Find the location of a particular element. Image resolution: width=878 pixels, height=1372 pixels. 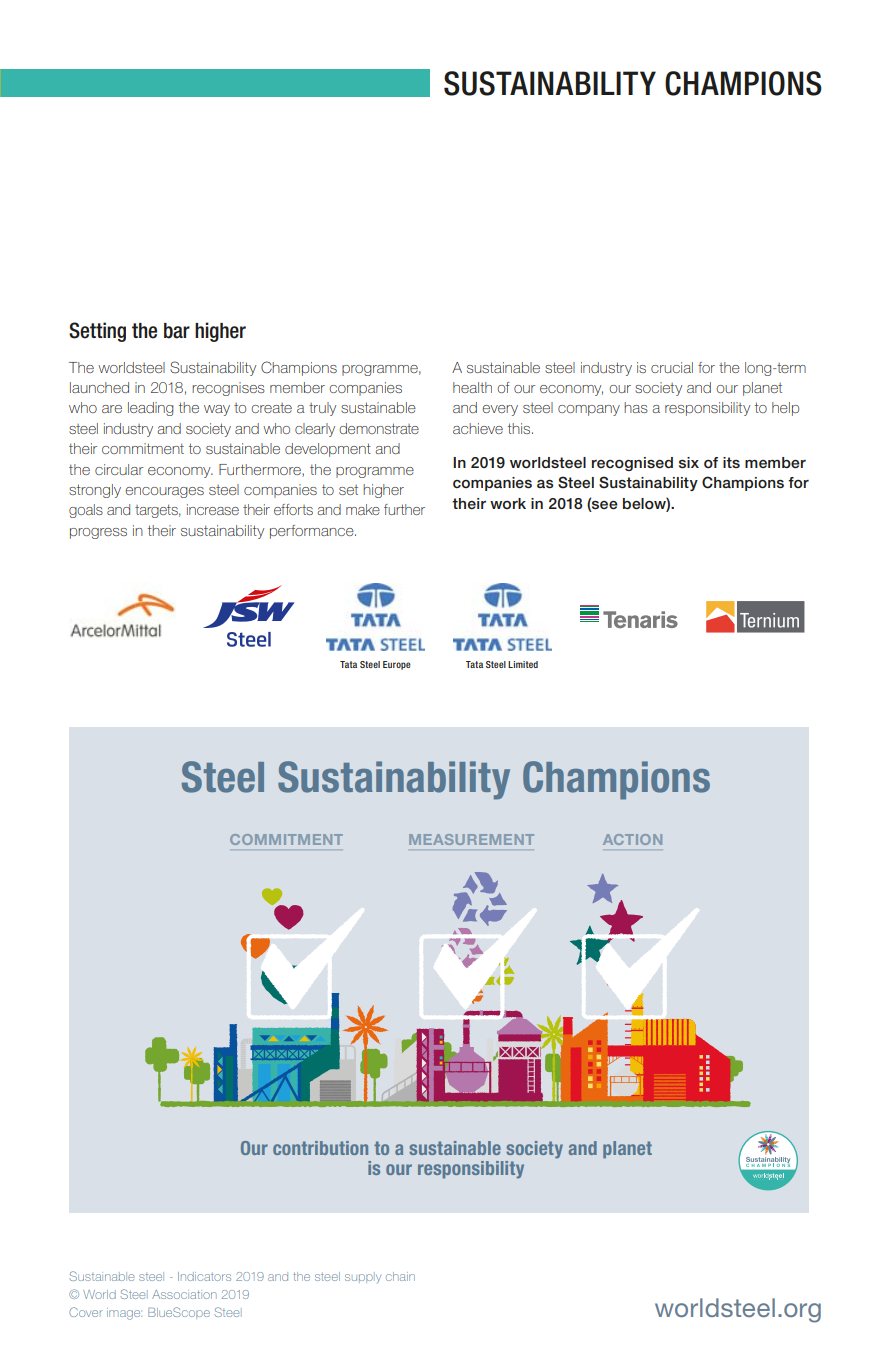

crucial is located at coordinates (672, 367).
